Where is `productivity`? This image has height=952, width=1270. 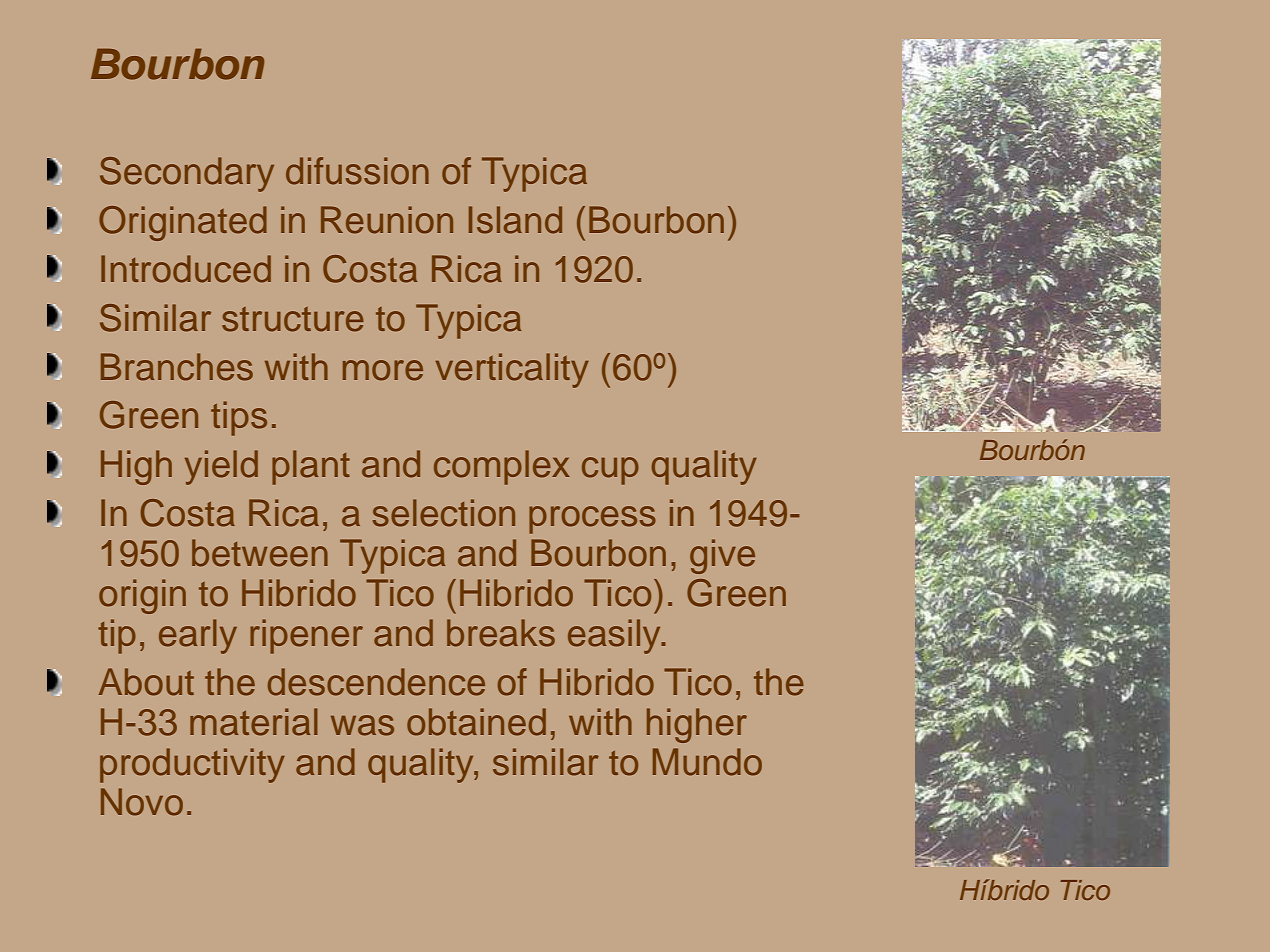
productivity is located at coordinates (192, 765).
